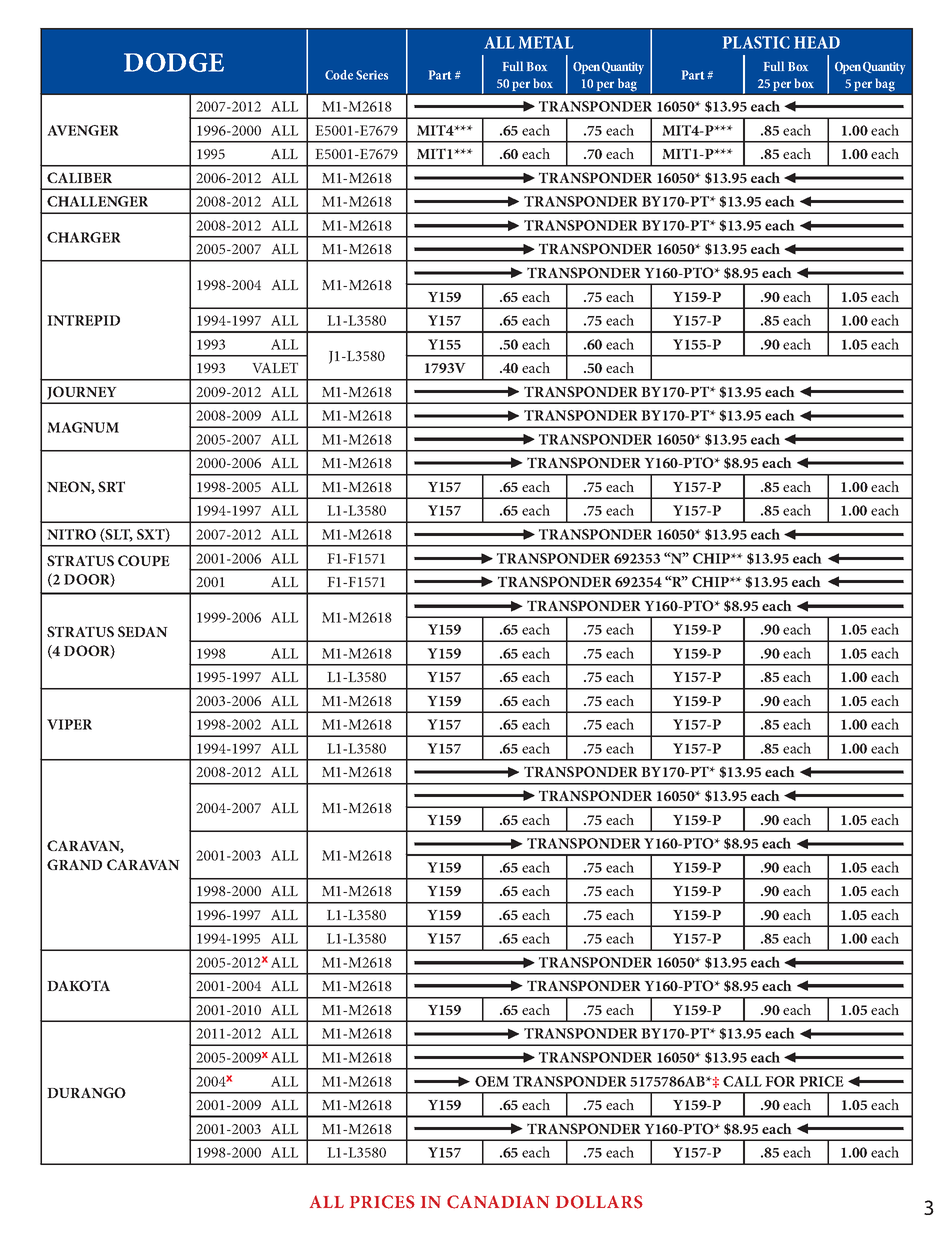 This screenshot has width=952, height=1233. What do you see at coordinates (86, 1092) in the screenshot?
I see `DURANGO` at bounding box center [86, 1092].
